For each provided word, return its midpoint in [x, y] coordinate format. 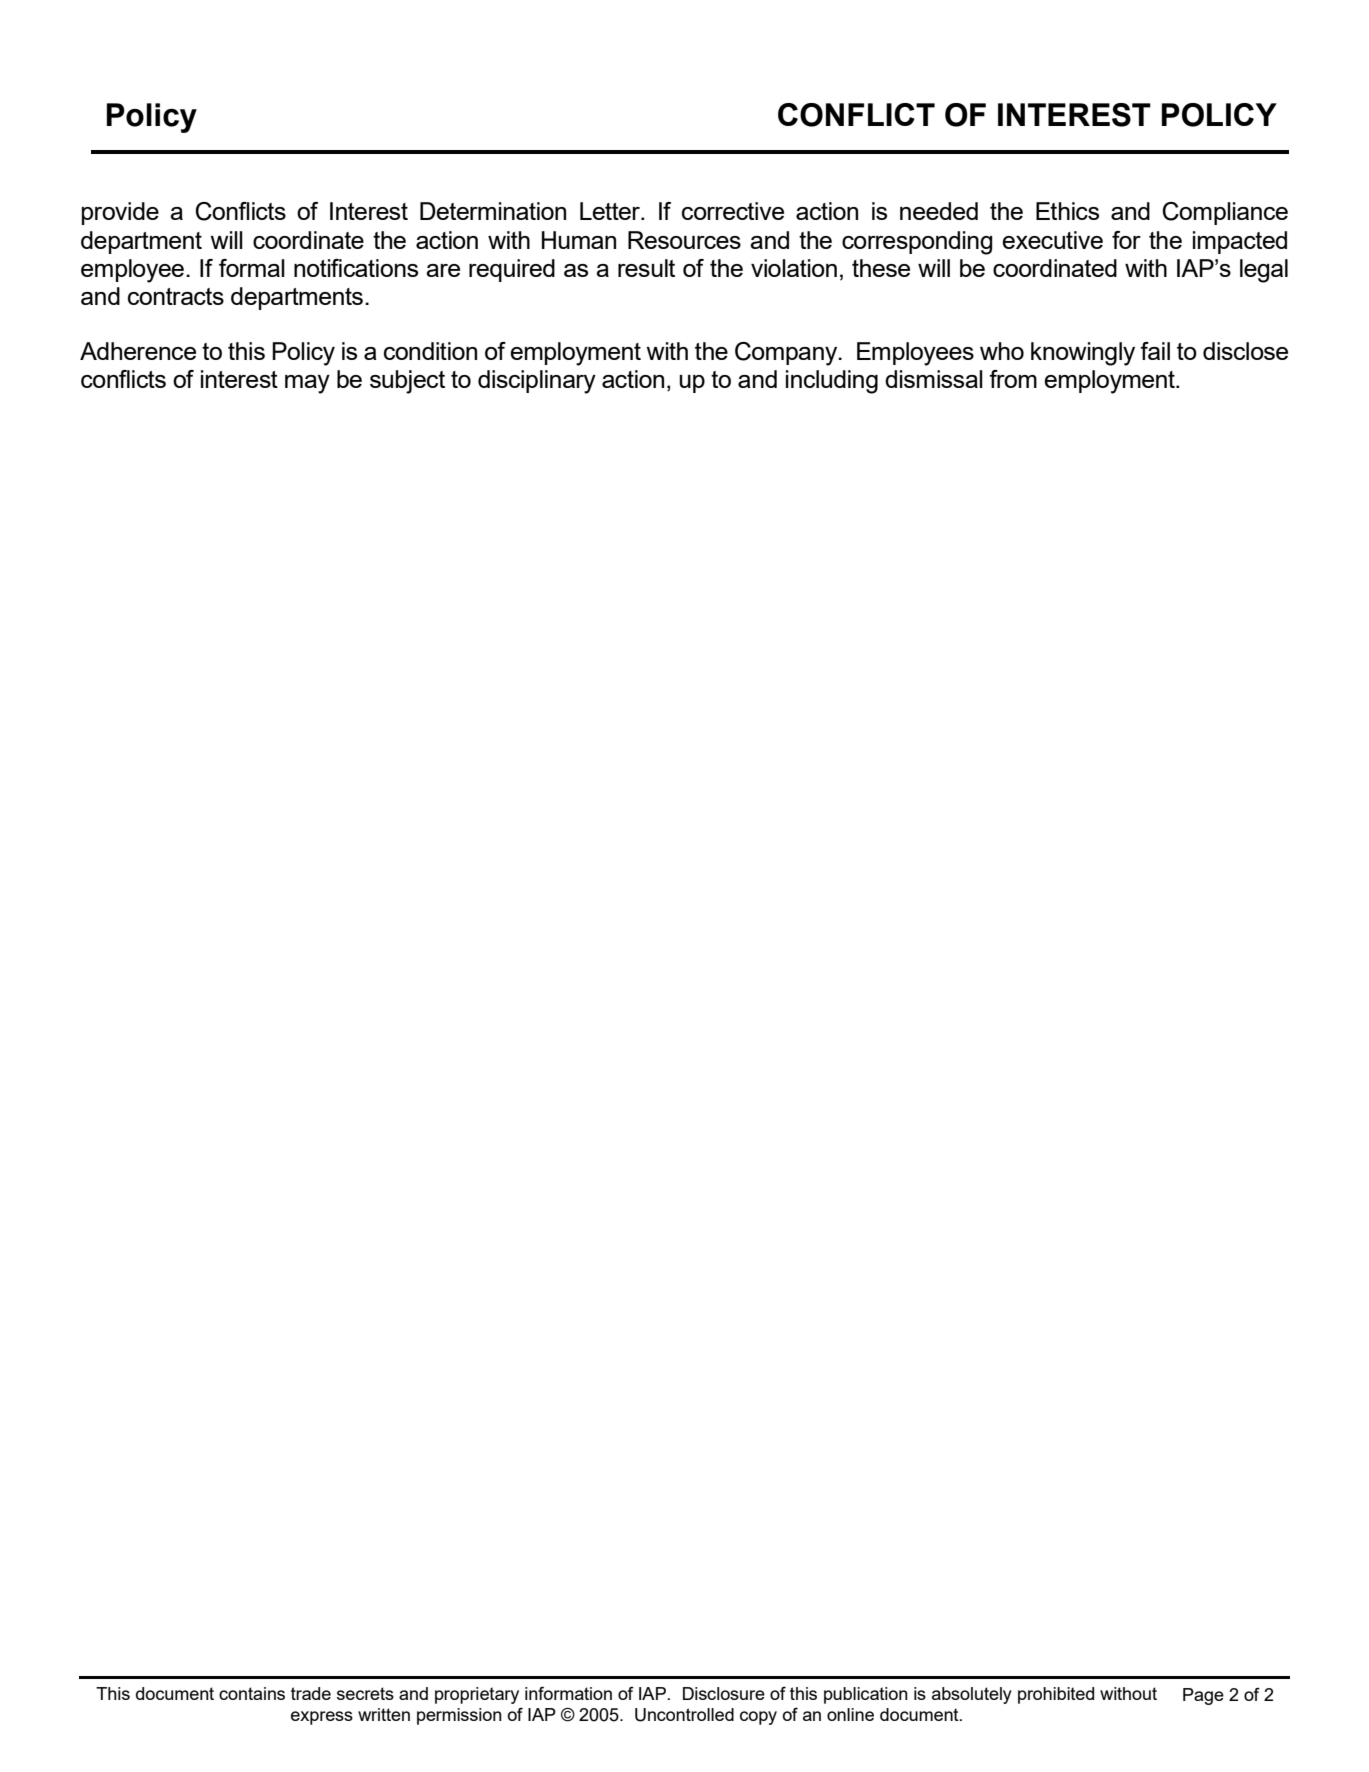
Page [1203, 1696]
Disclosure [724, 1693]
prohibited [1056, 1695]
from [1013, 379]
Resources [684, 240]
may [307, 384]
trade [311, 1693]
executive [1052, 240]
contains [252, 1693]
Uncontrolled [684, 1715]
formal [252, 268]
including [832, 382]
